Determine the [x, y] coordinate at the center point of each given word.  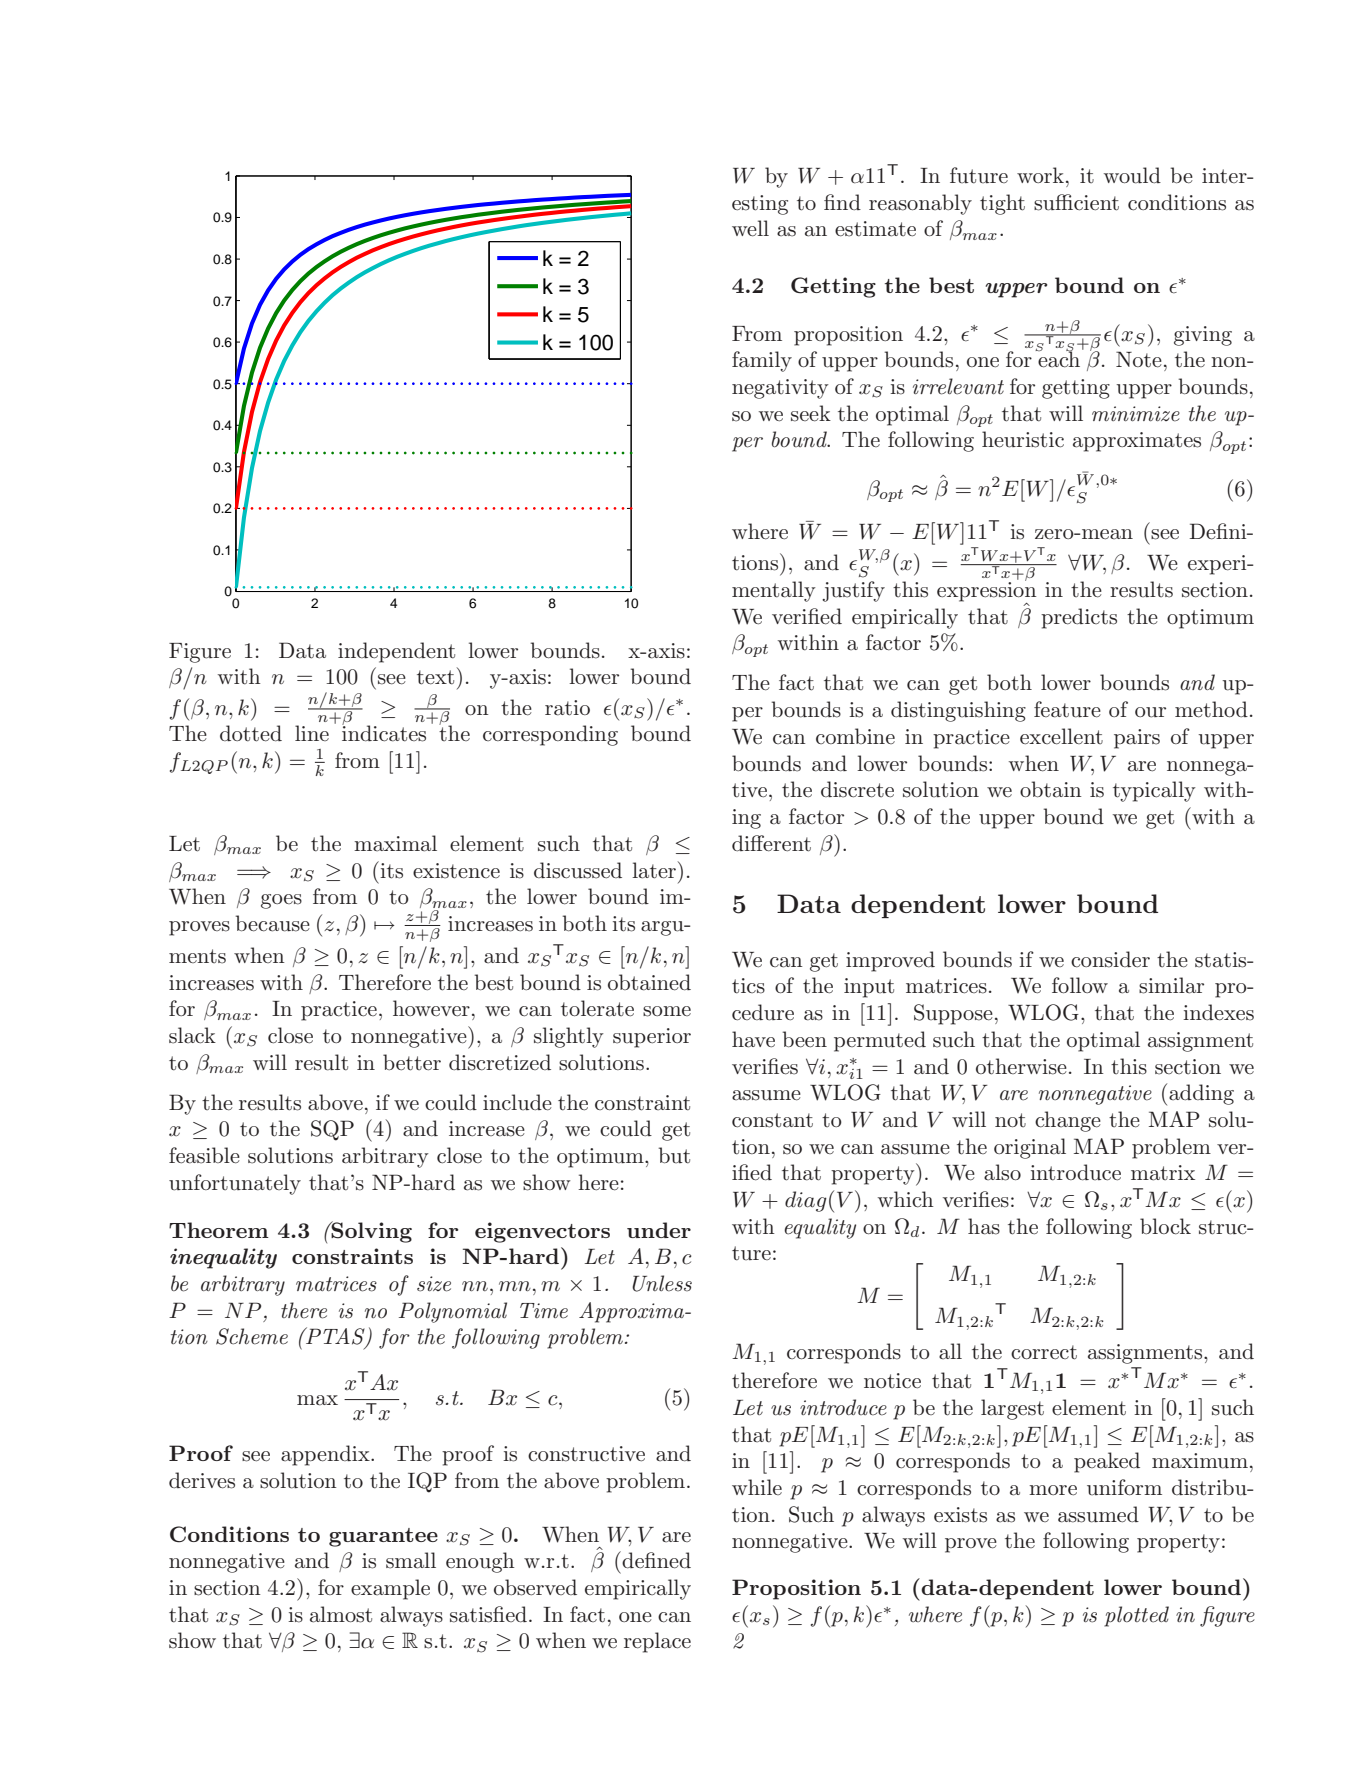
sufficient [1076, 202]
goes [281, 901]
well [750, 228]
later [654, 870]
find [842, 202]
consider [1110, 959]
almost [341, 1614]
